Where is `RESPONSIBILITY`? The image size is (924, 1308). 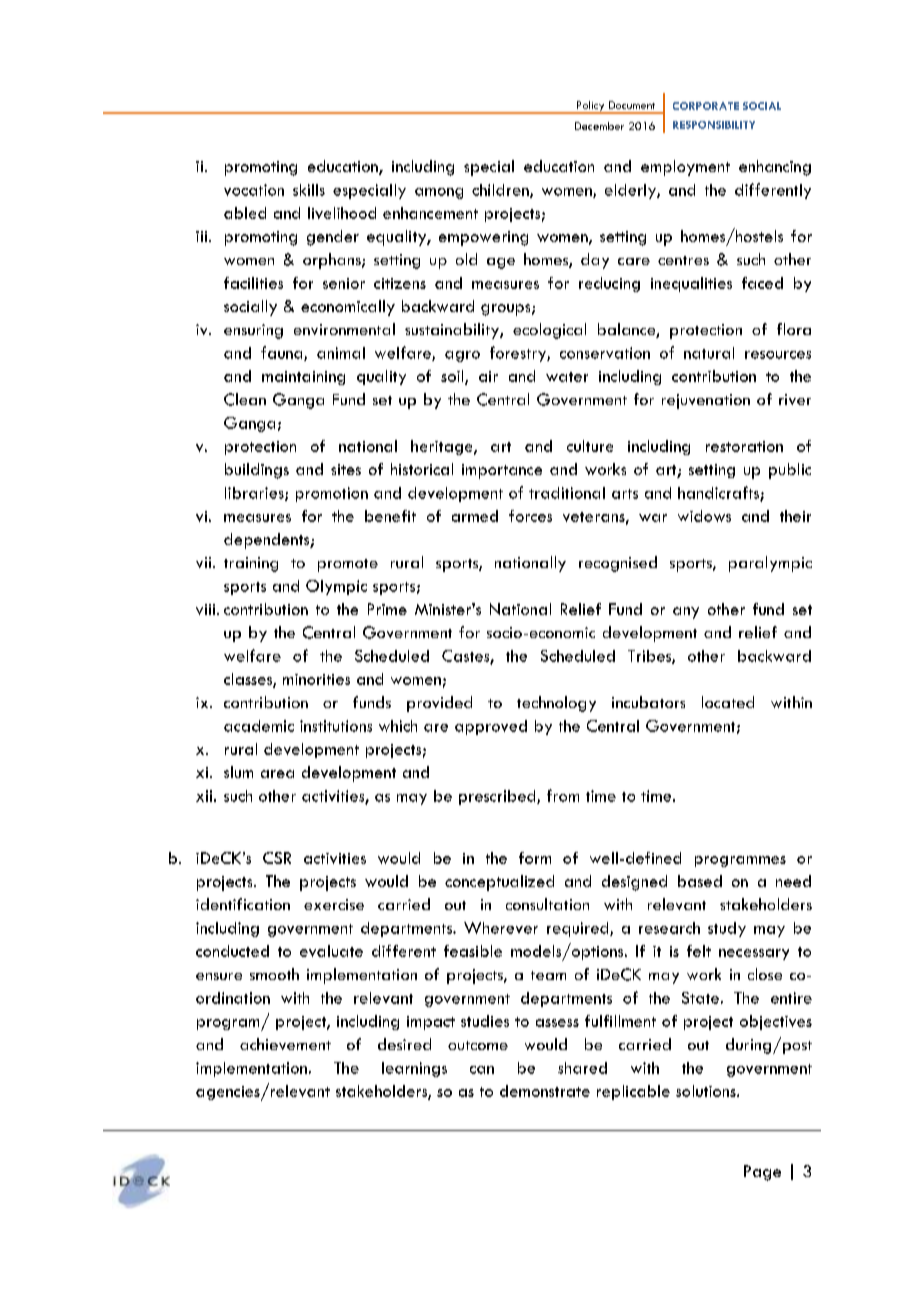
RESPONSIBILITY is located at coordinates (714, 125).
